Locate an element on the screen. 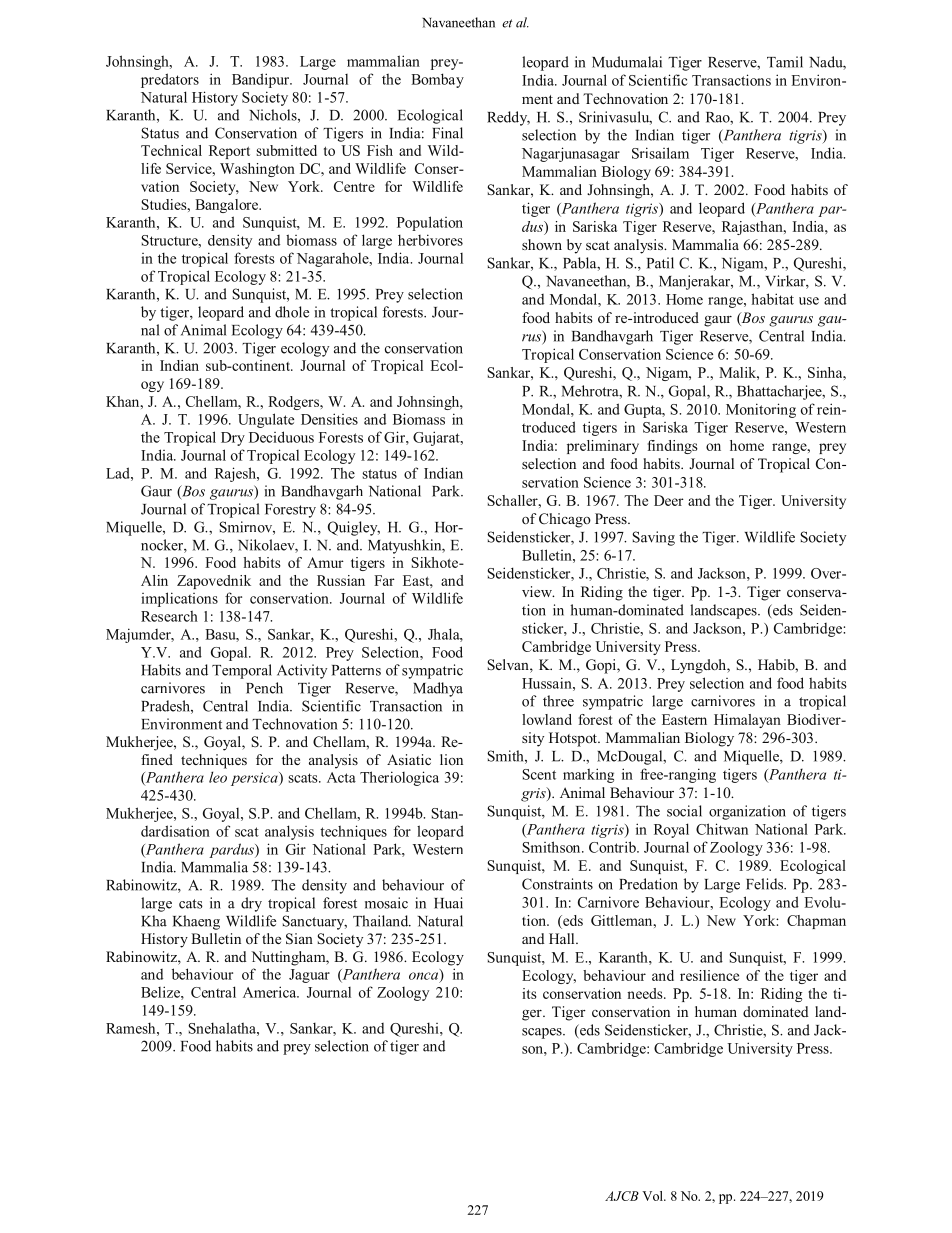 This screenshot has width=952, height=1233. Chicago is located at coordinates (565, 520).
